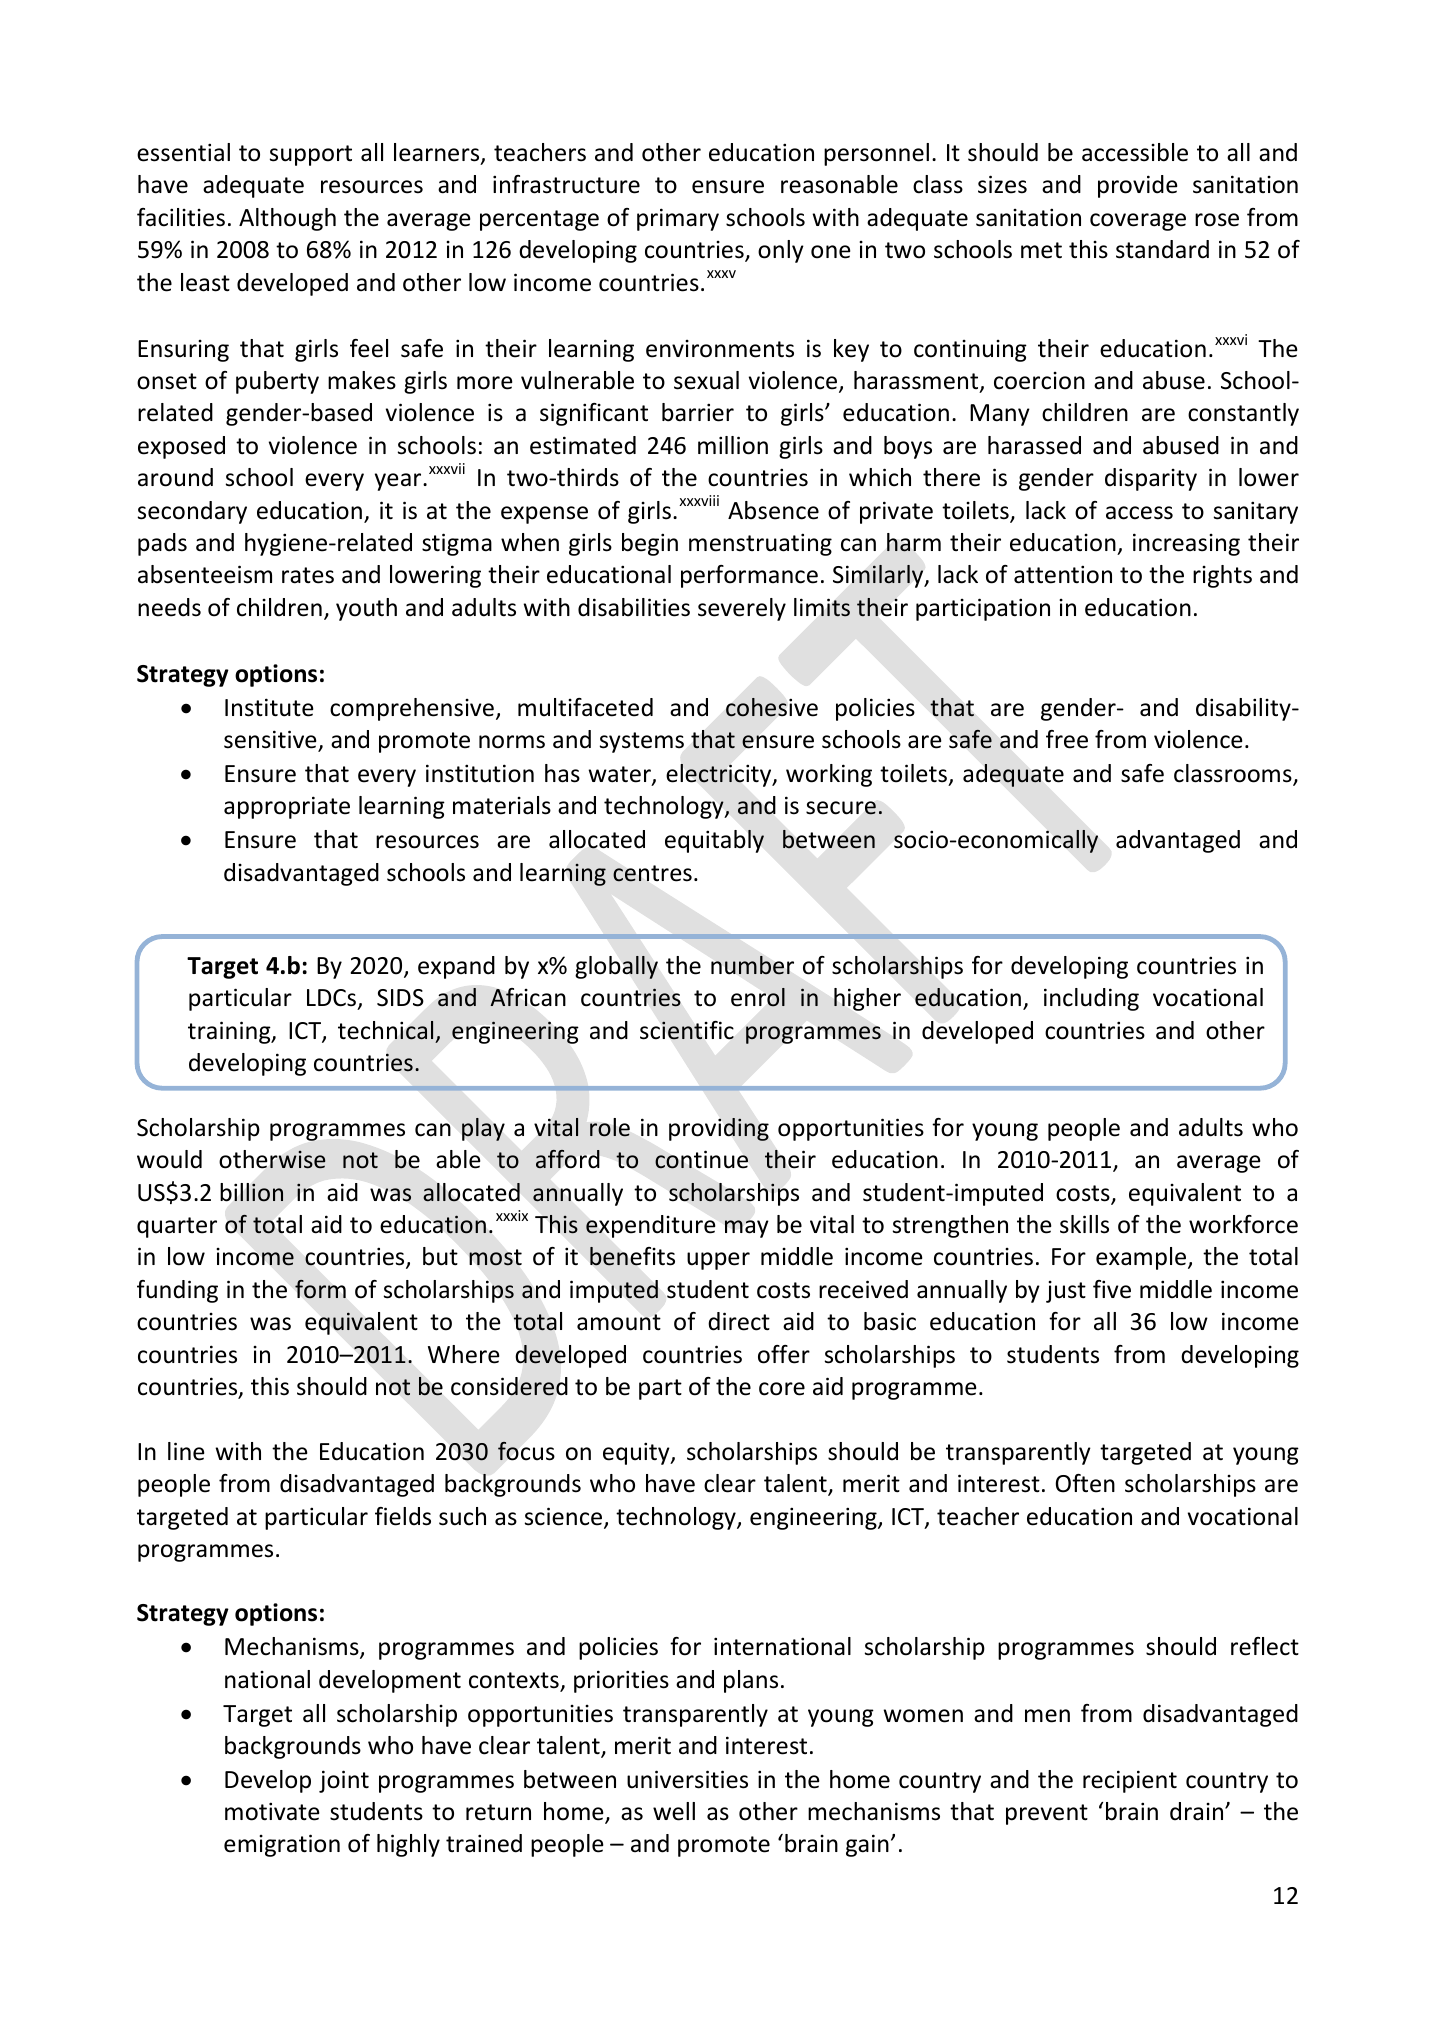 The image size is (1436, 2030). What do you see at coordinates (678, 219) in the image?
I see `primary` at bounding box center [678, 219].
